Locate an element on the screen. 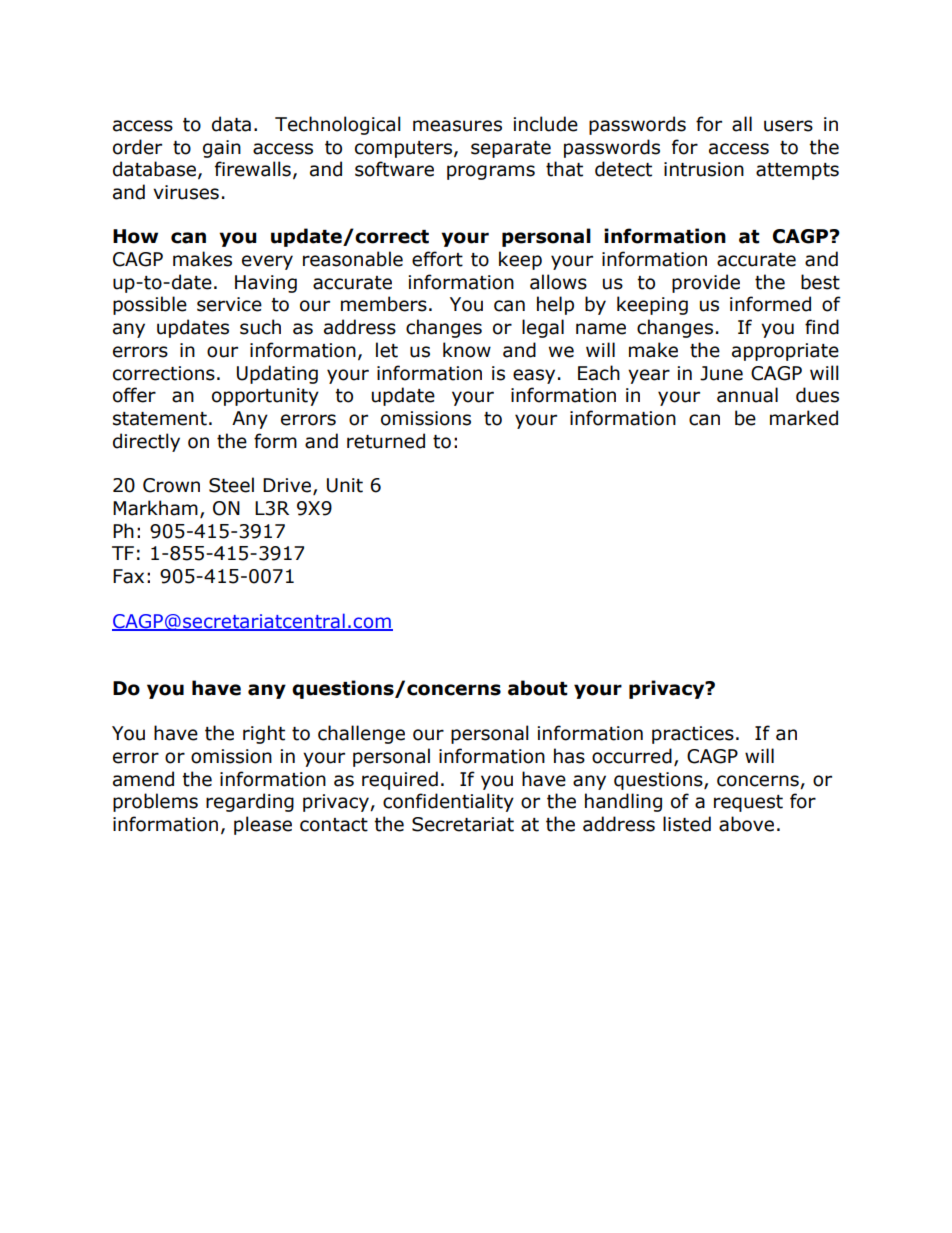  Fax is located at coordinates (128, 576).
